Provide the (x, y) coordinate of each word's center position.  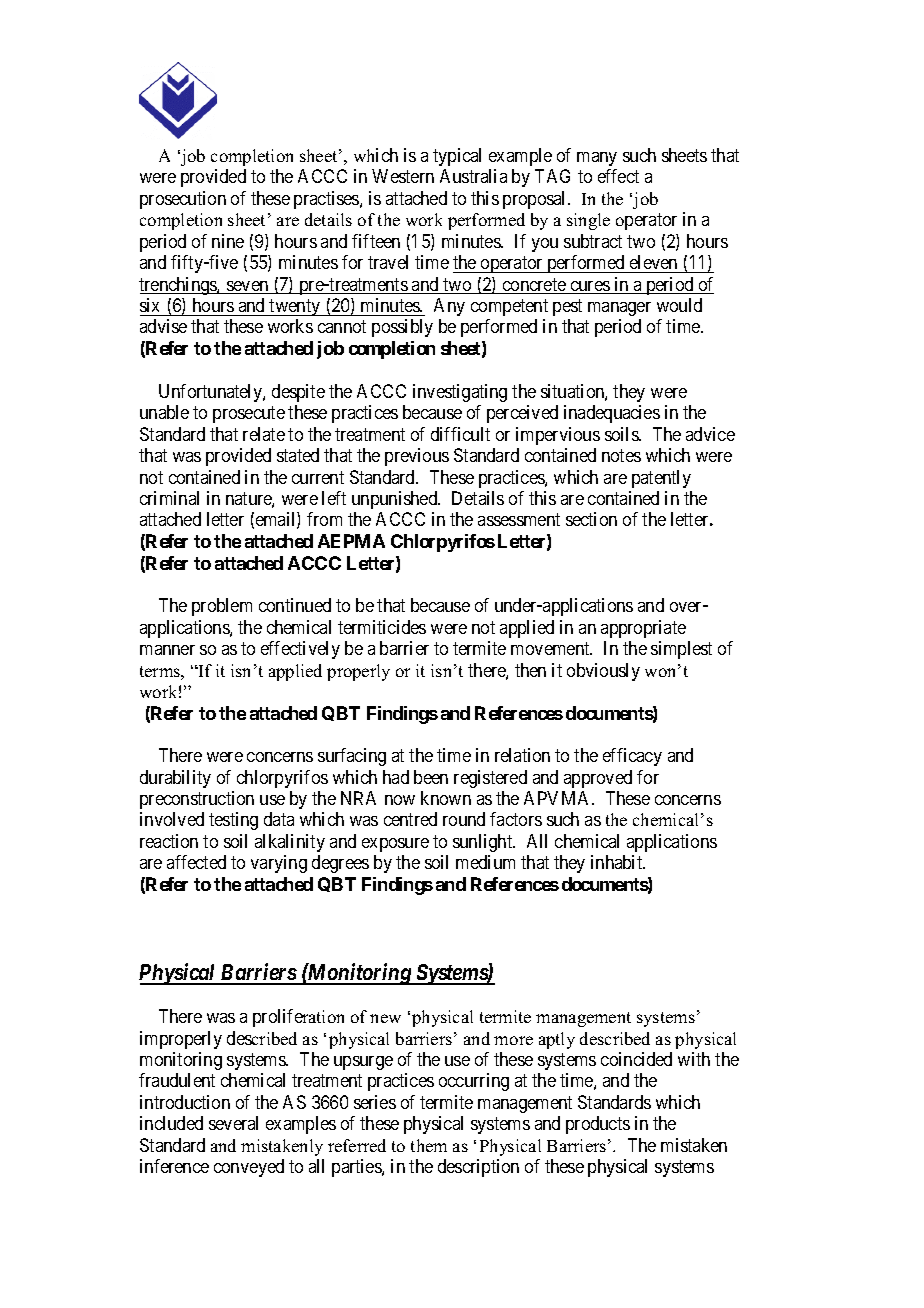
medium (485, 862)
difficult (460, 434)
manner (167, 650)
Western (403, 176)
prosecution (183, 200)
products (598, 1125)
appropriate (643, 629)
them (429, 1145)
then (530, 670)
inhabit (618, 862)
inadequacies (612, 414)
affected (196, 862)
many (597, 159)
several (233, 1123)
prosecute (249, 414)
